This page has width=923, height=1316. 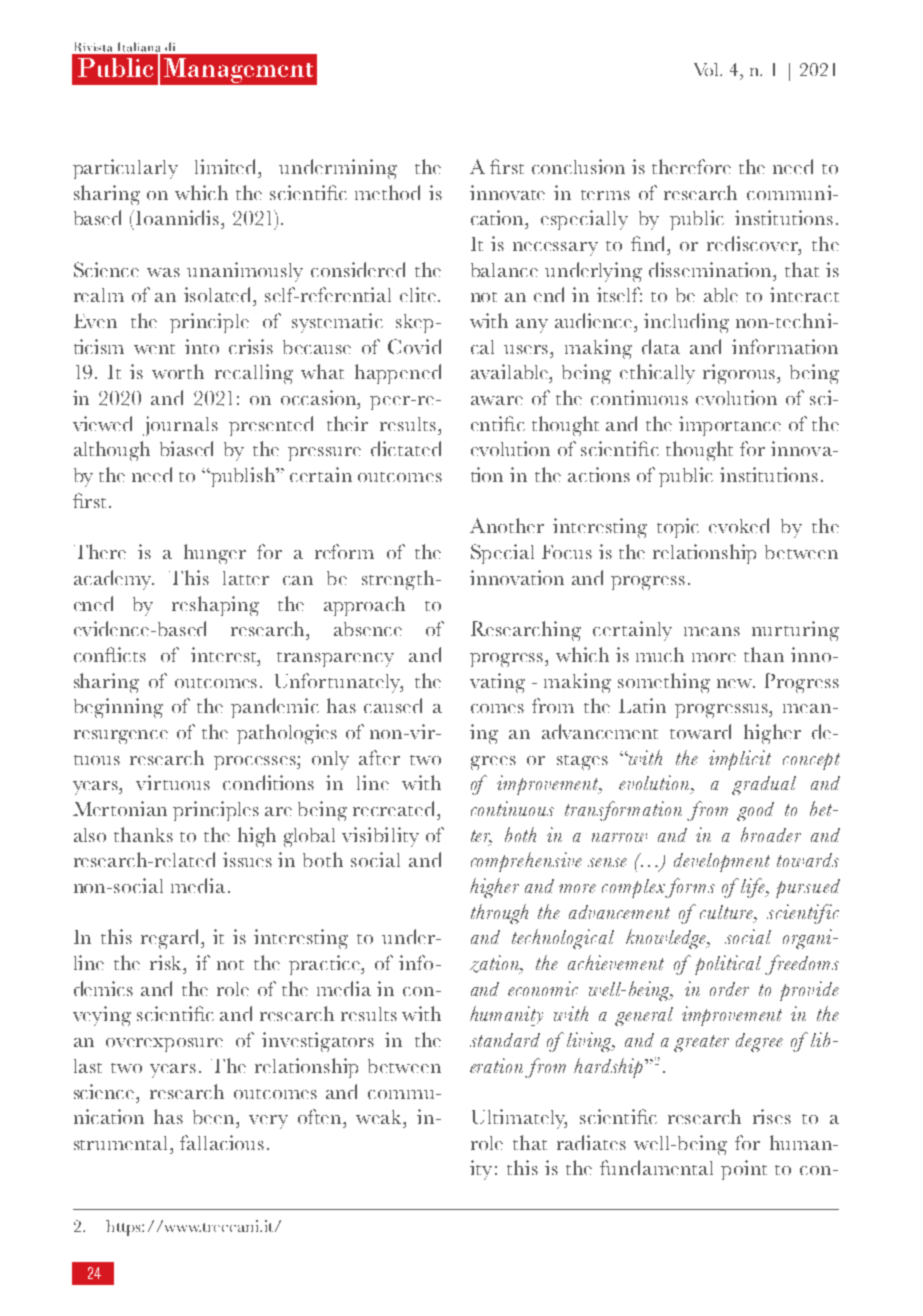 What do you see at coordinates (744, 1170) in the page?
I see `point` at bounding box center [744, 1170].
